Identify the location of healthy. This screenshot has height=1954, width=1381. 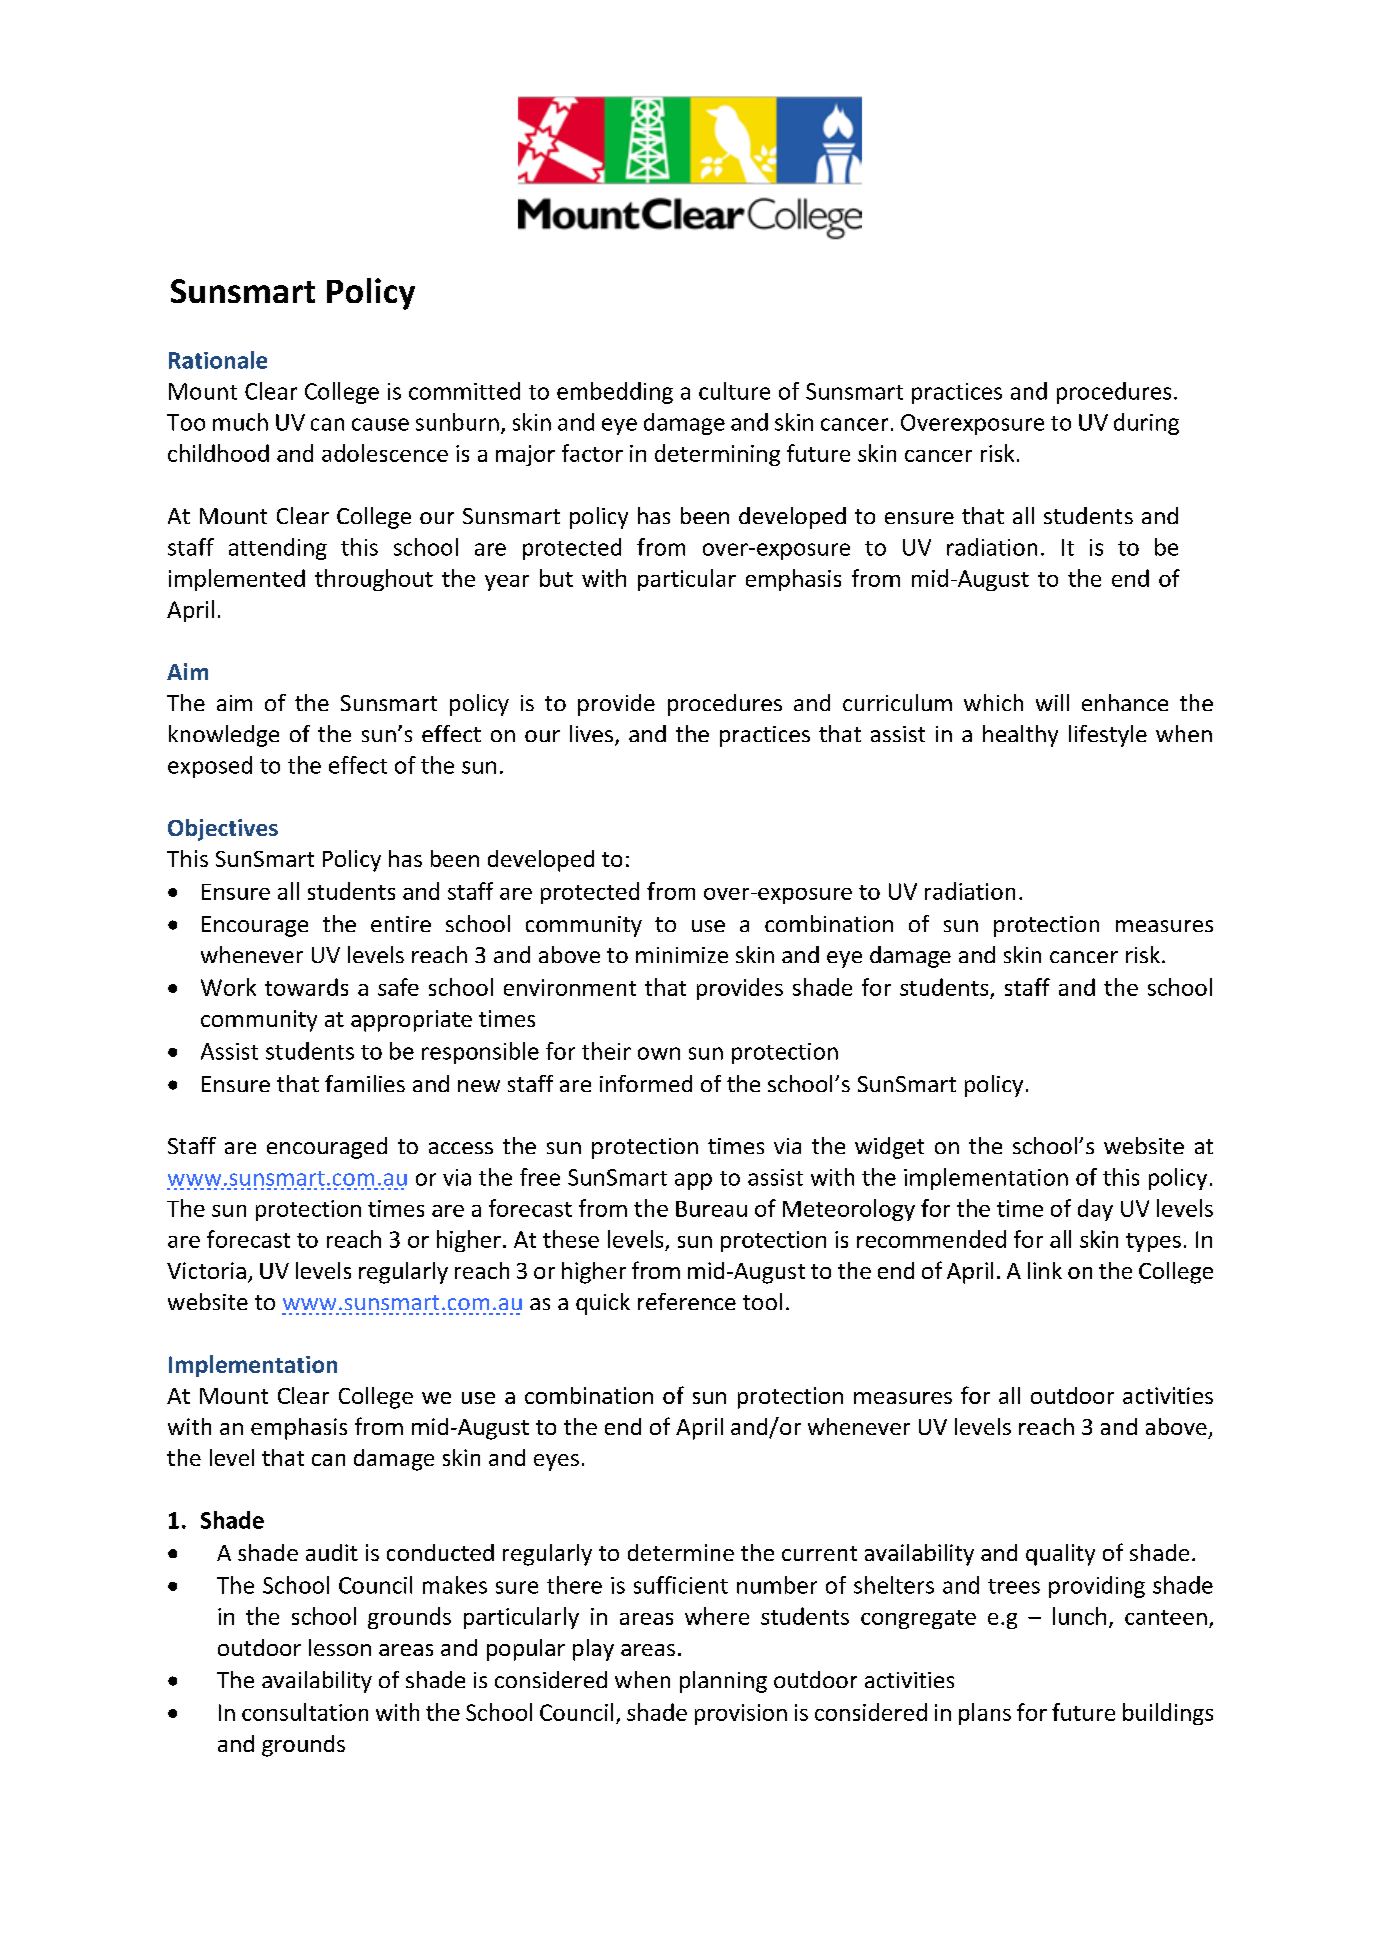
(1020, 736).
